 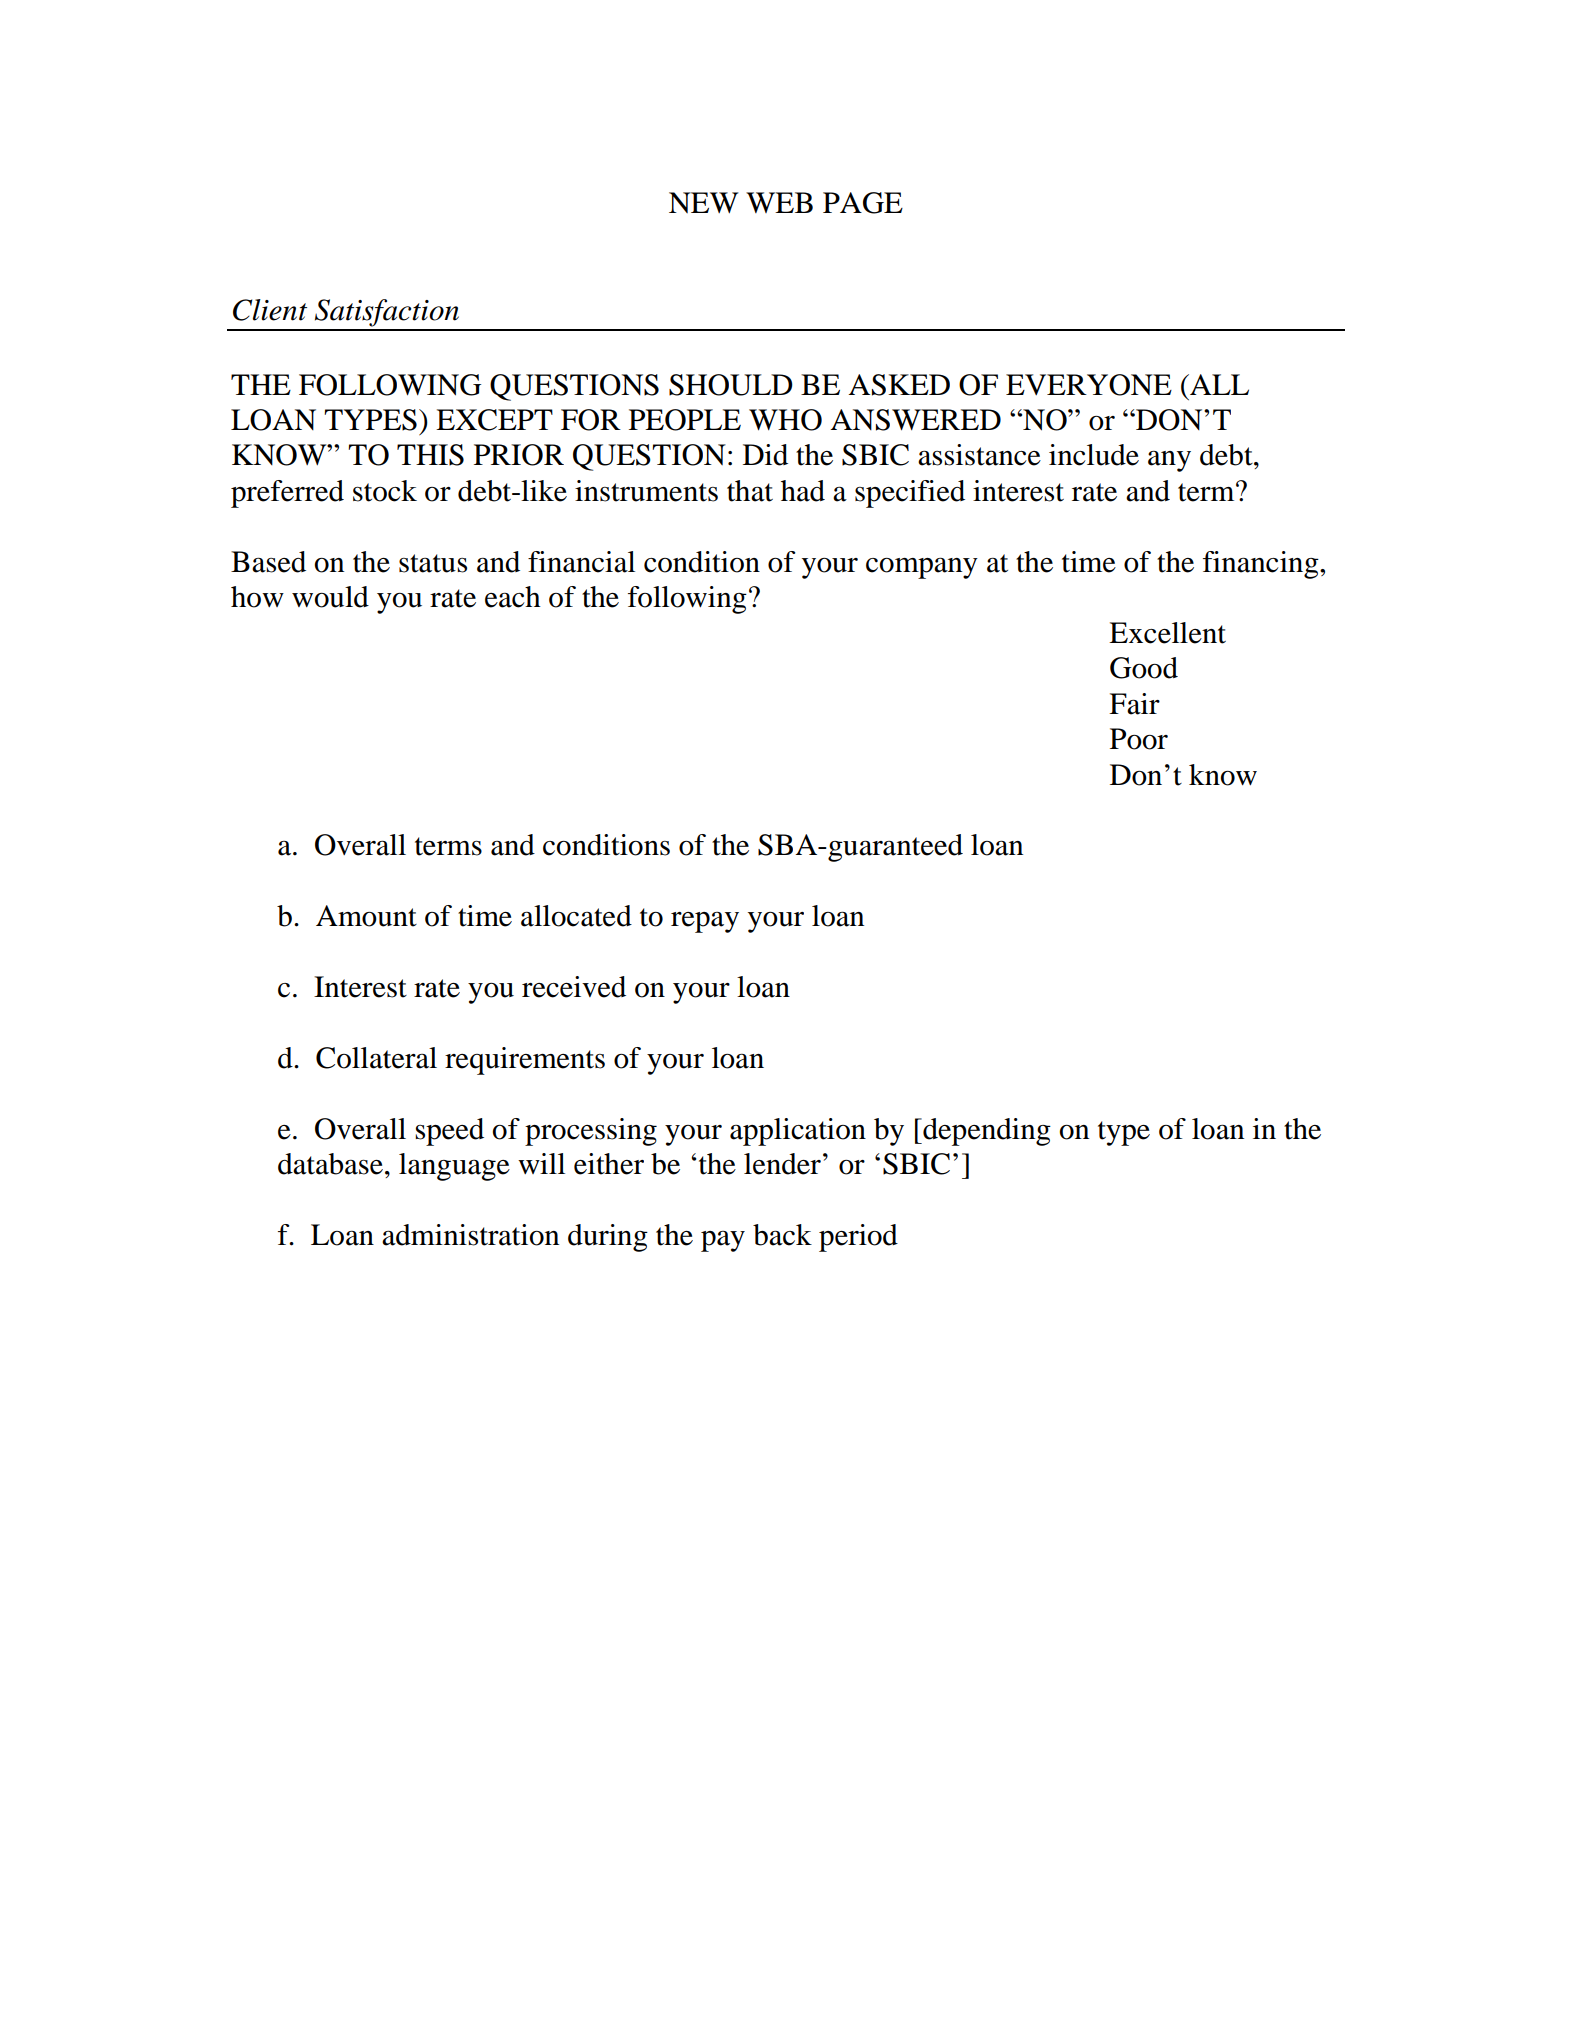 What do you see at coordinates (986, 1132) in the page?
I see `depending` at bounding box center [986, 1132].
